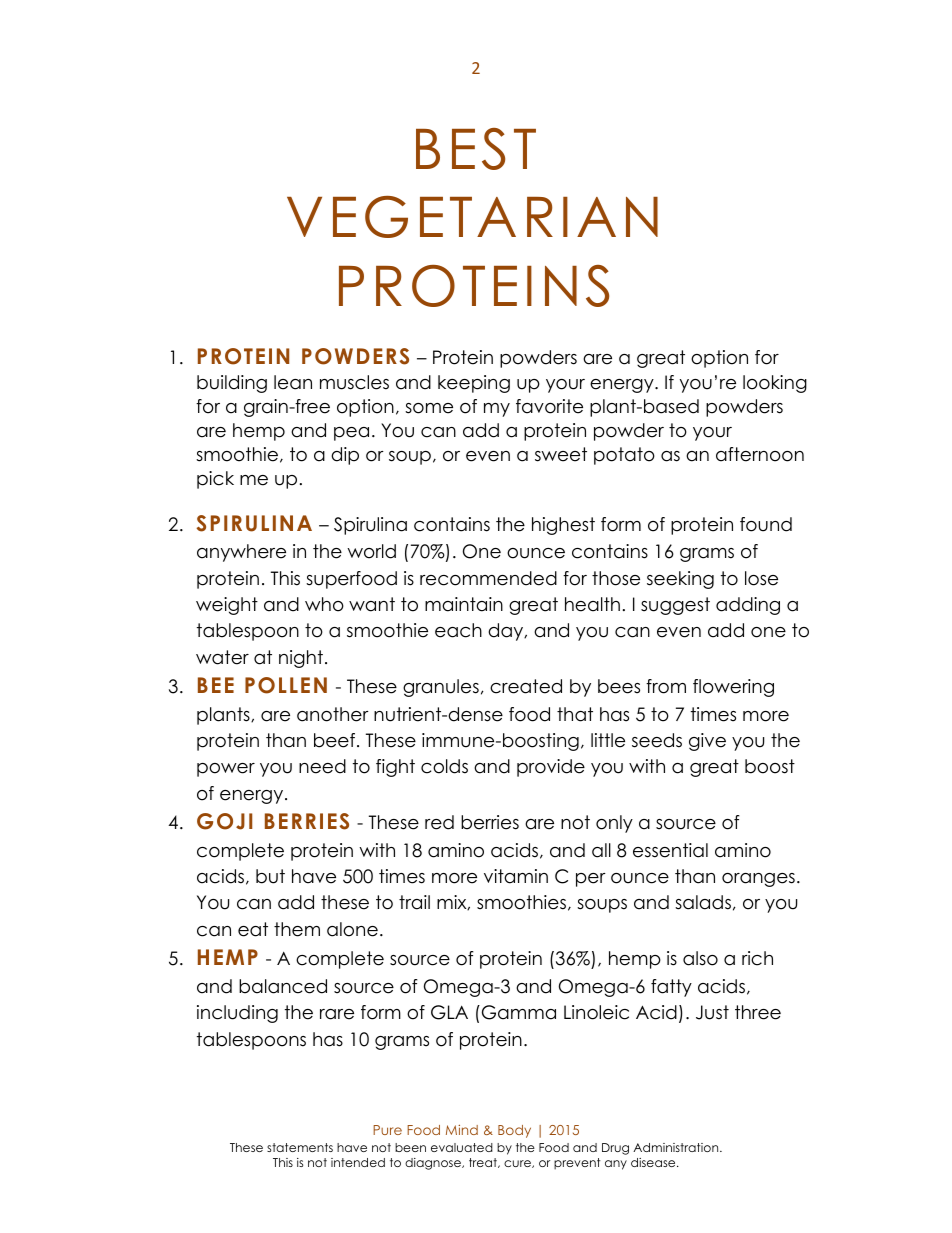  I want to click on lean, so click(293, 382).
